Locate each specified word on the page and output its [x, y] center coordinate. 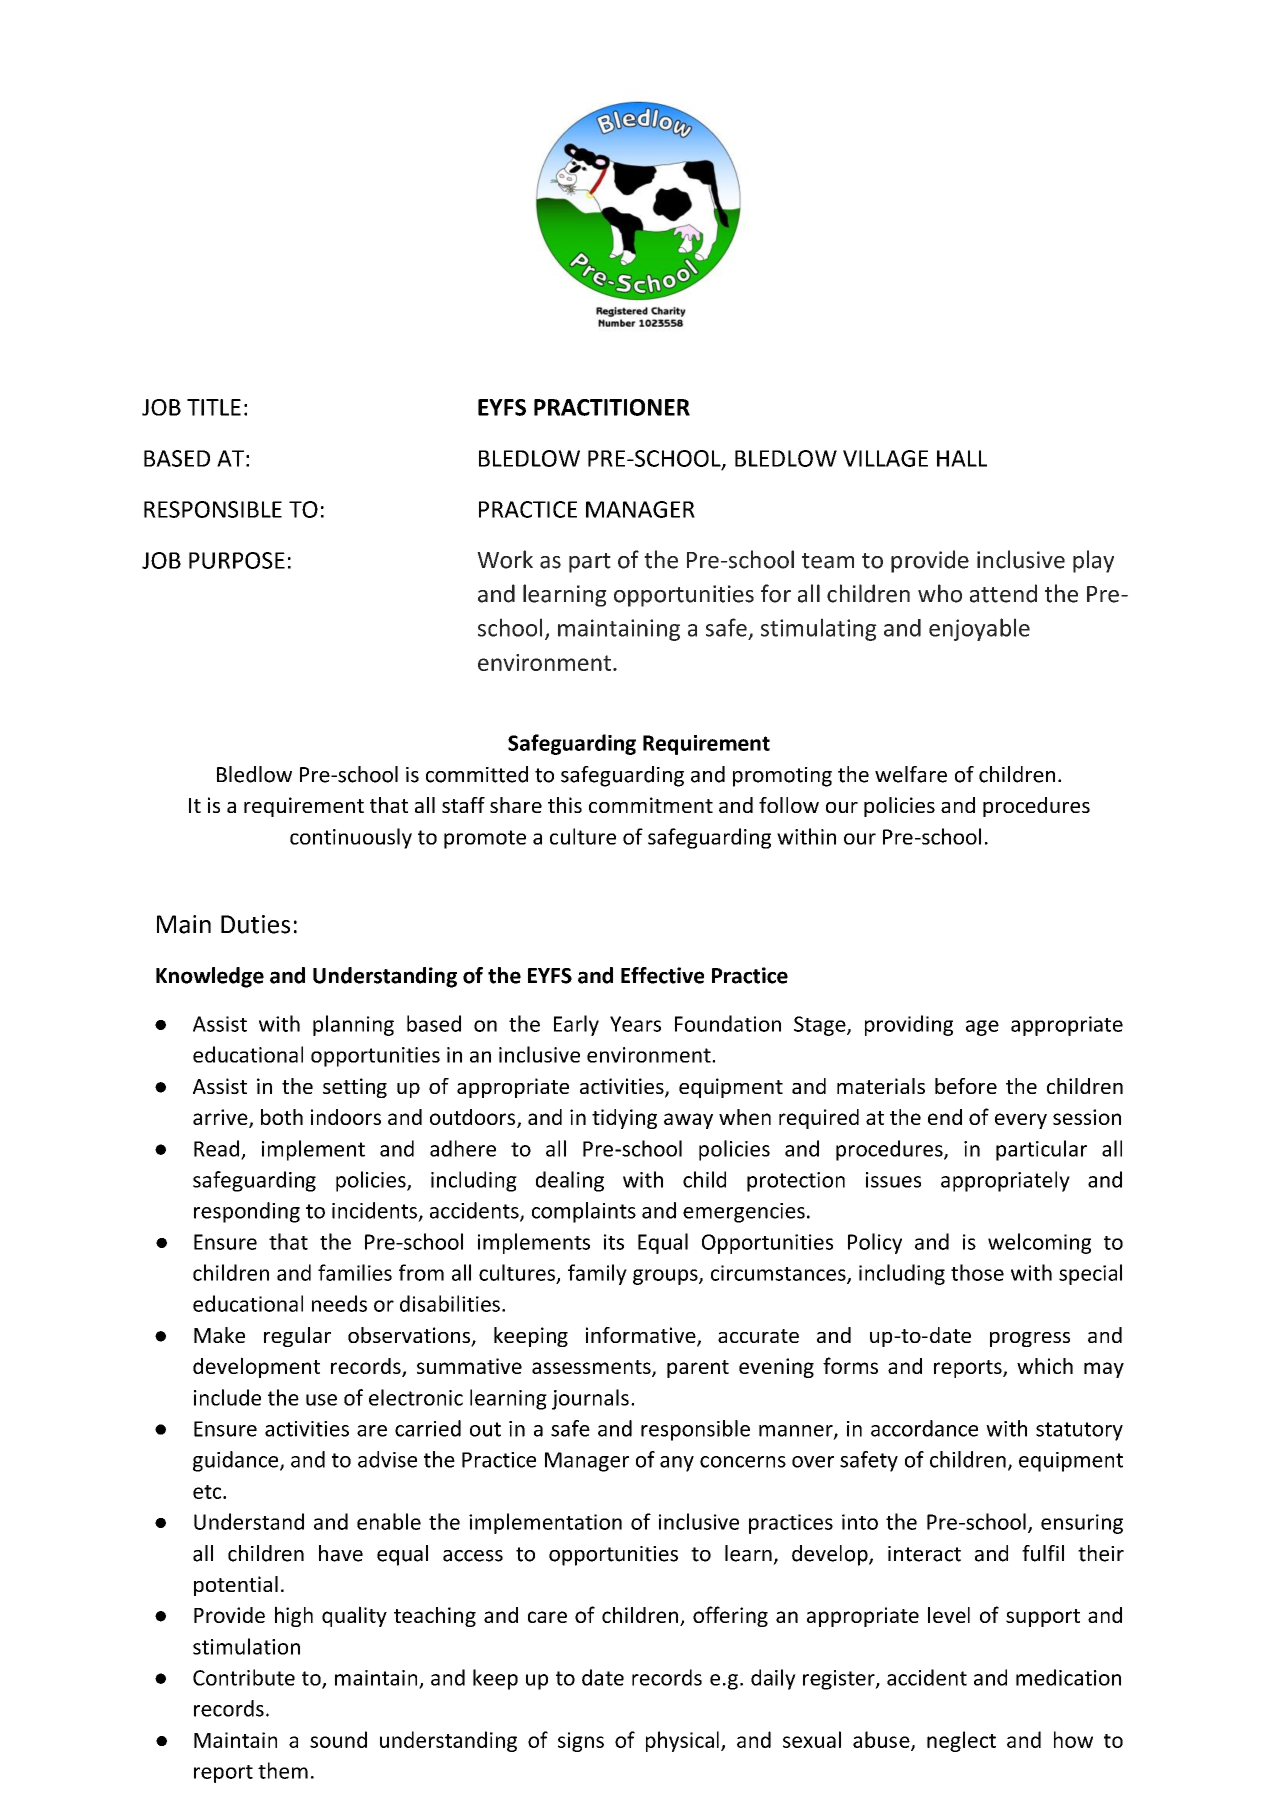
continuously [351, 838]
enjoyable [979, 629]
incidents [374, 1210]
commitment [651, 805]
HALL [962, 458]
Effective [662, 975]
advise [387, 1459]
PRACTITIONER [612, 407]
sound [338, 1739]
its [614, 1242]
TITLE [214, 407]
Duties [255, 924]
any [677, 1464]
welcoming [1039, 1243]
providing [909, 1025]
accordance [924, 1428]
